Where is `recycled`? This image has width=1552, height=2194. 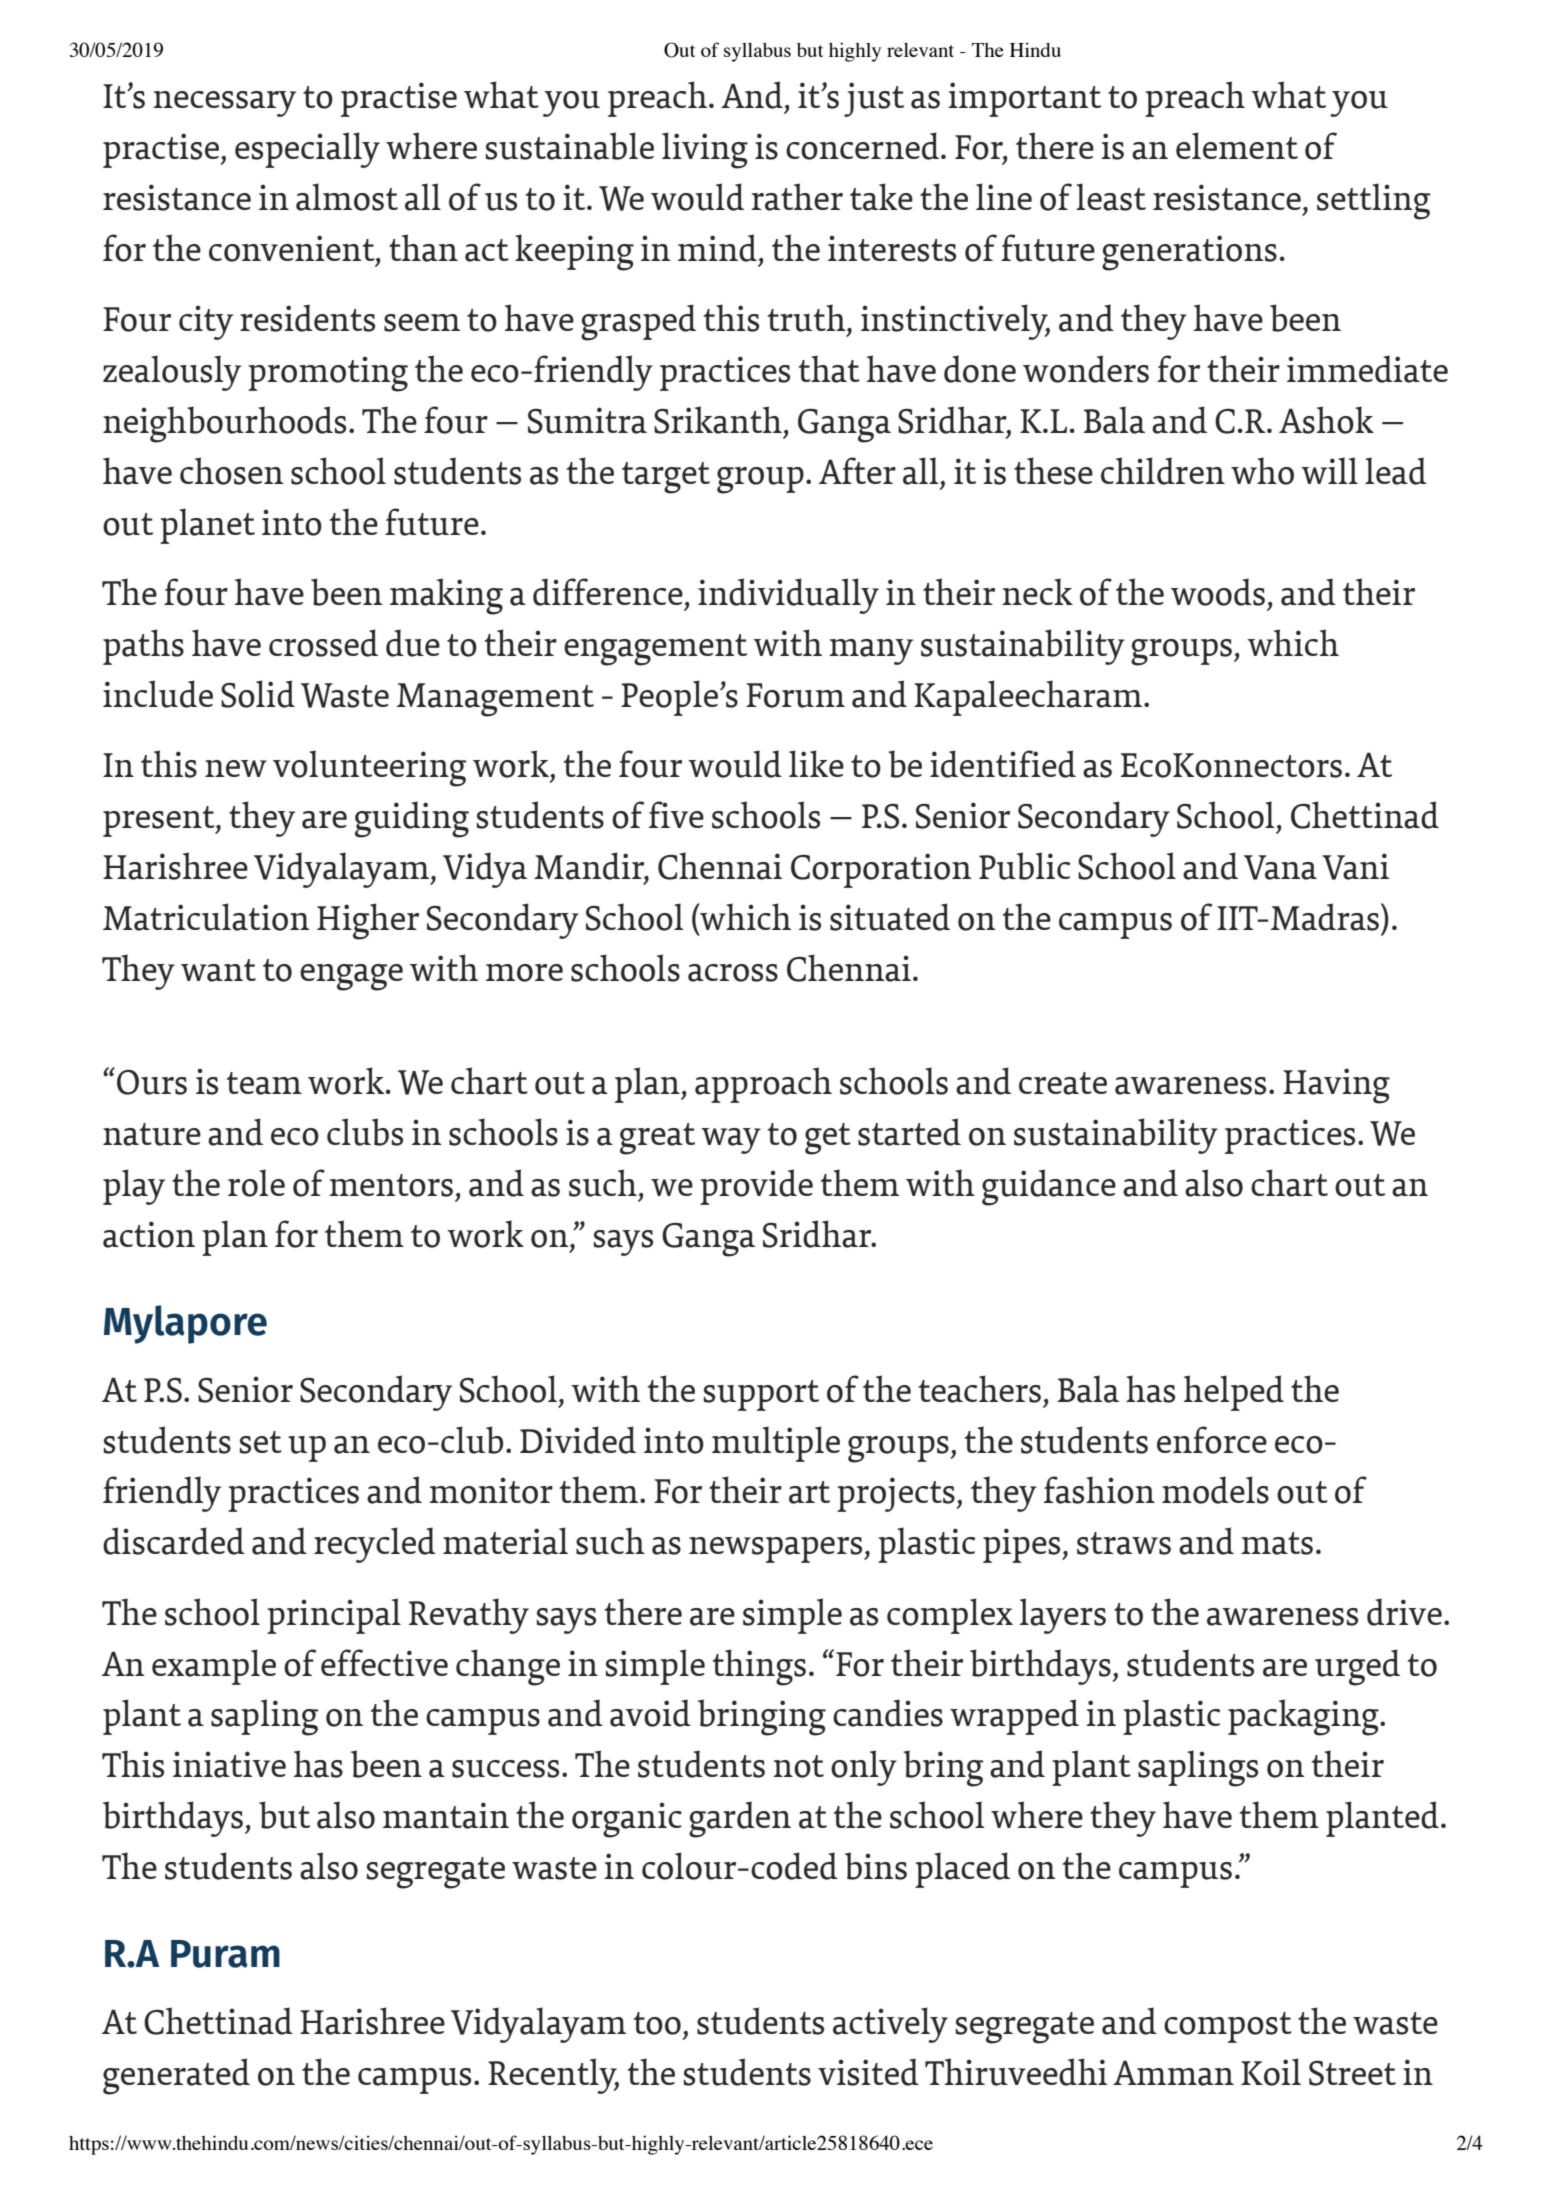 recycled is located at coordinates (375, 1545).
